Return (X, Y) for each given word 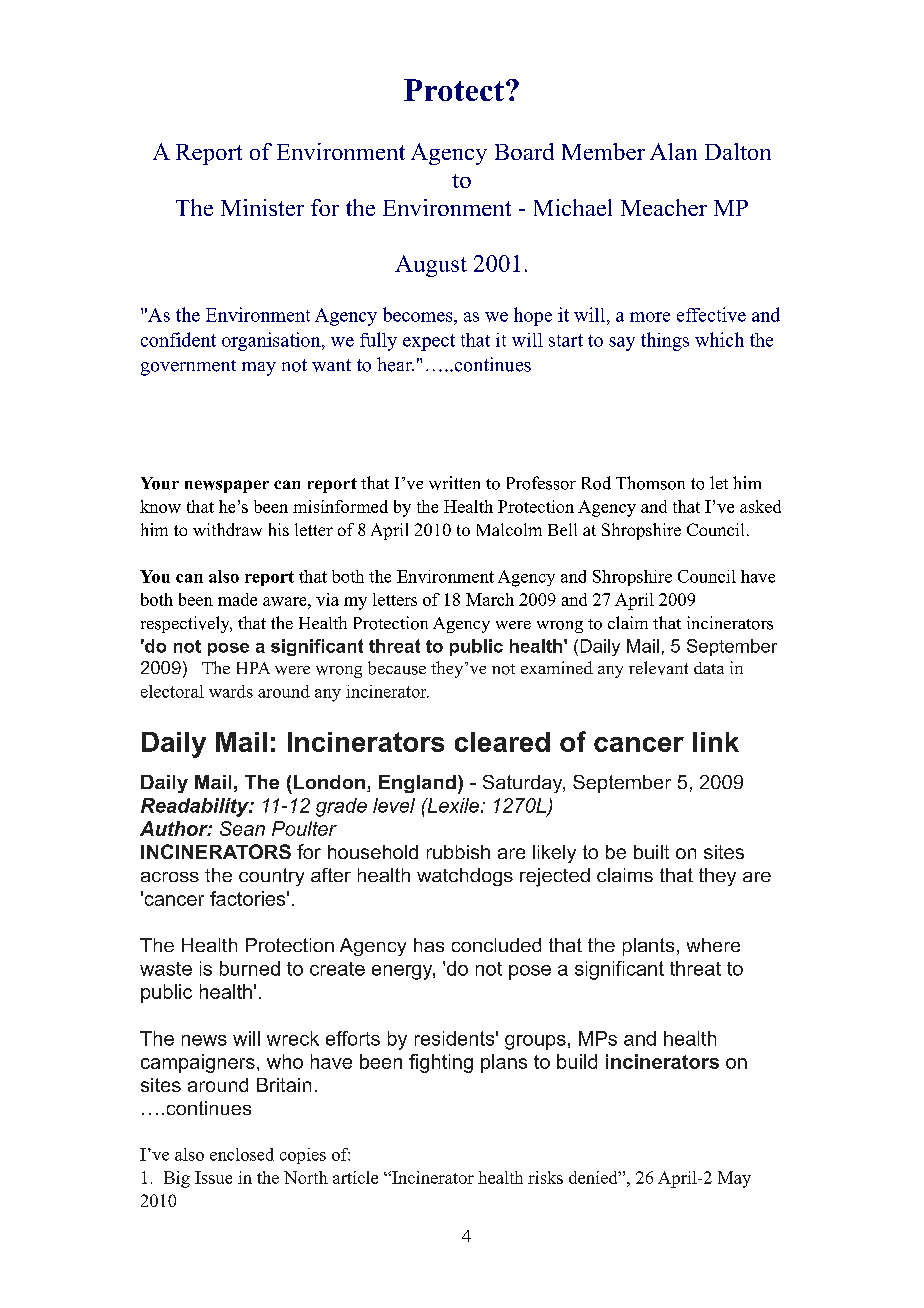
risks (545, 1177)
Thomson (650, 483)
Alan (673, 151)
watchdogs (465, 877)
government (188, 368)
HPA (253, 668)
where (713, 945)
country (271, 877)
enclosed (242, 1154)
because (397, 668)
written (454, 483)
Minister (262, 207)
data (709, 668)
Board (524, 151)
